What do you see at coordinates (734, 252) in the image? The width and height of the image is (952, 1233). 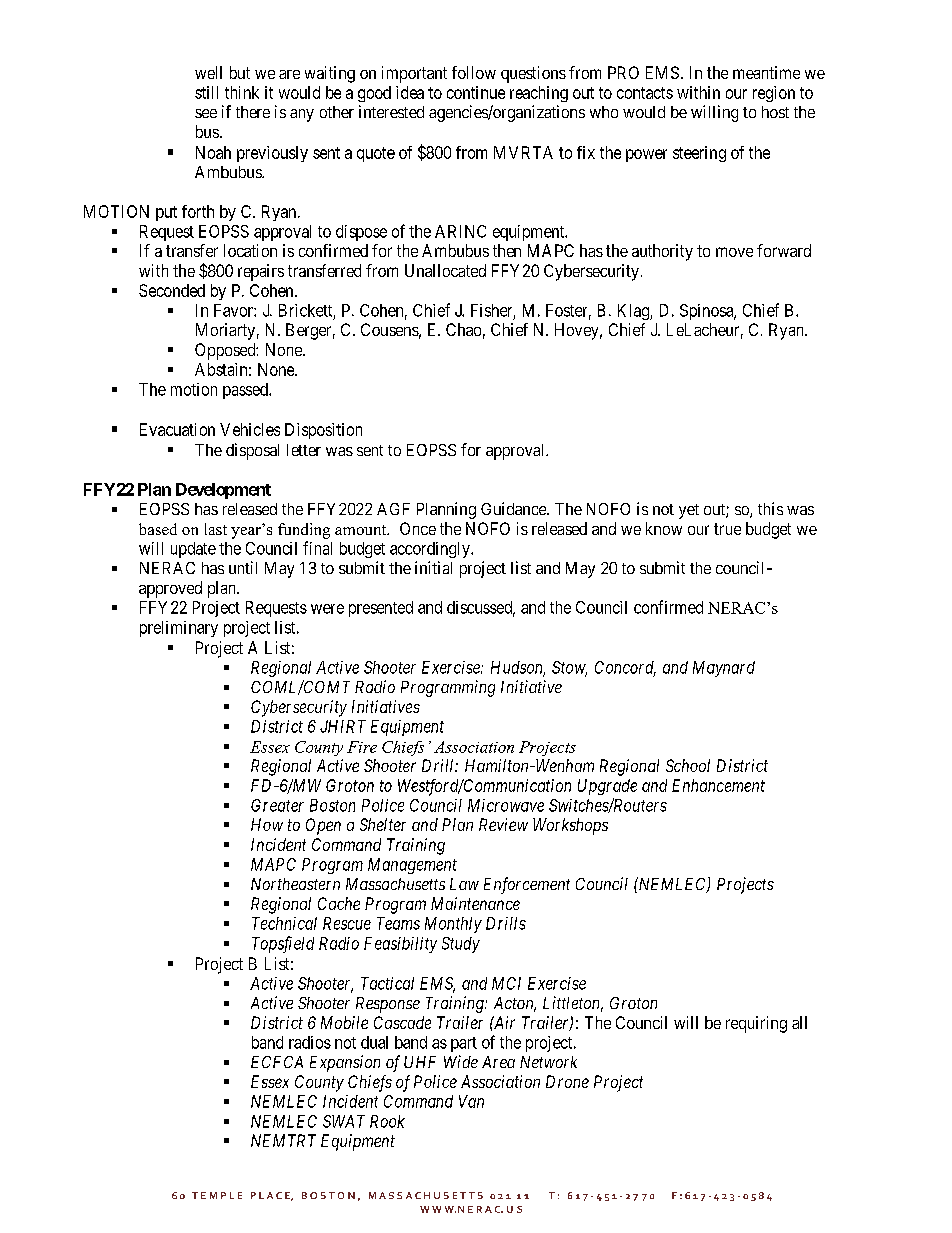 I see `move` at bounding box center [734, 252].
